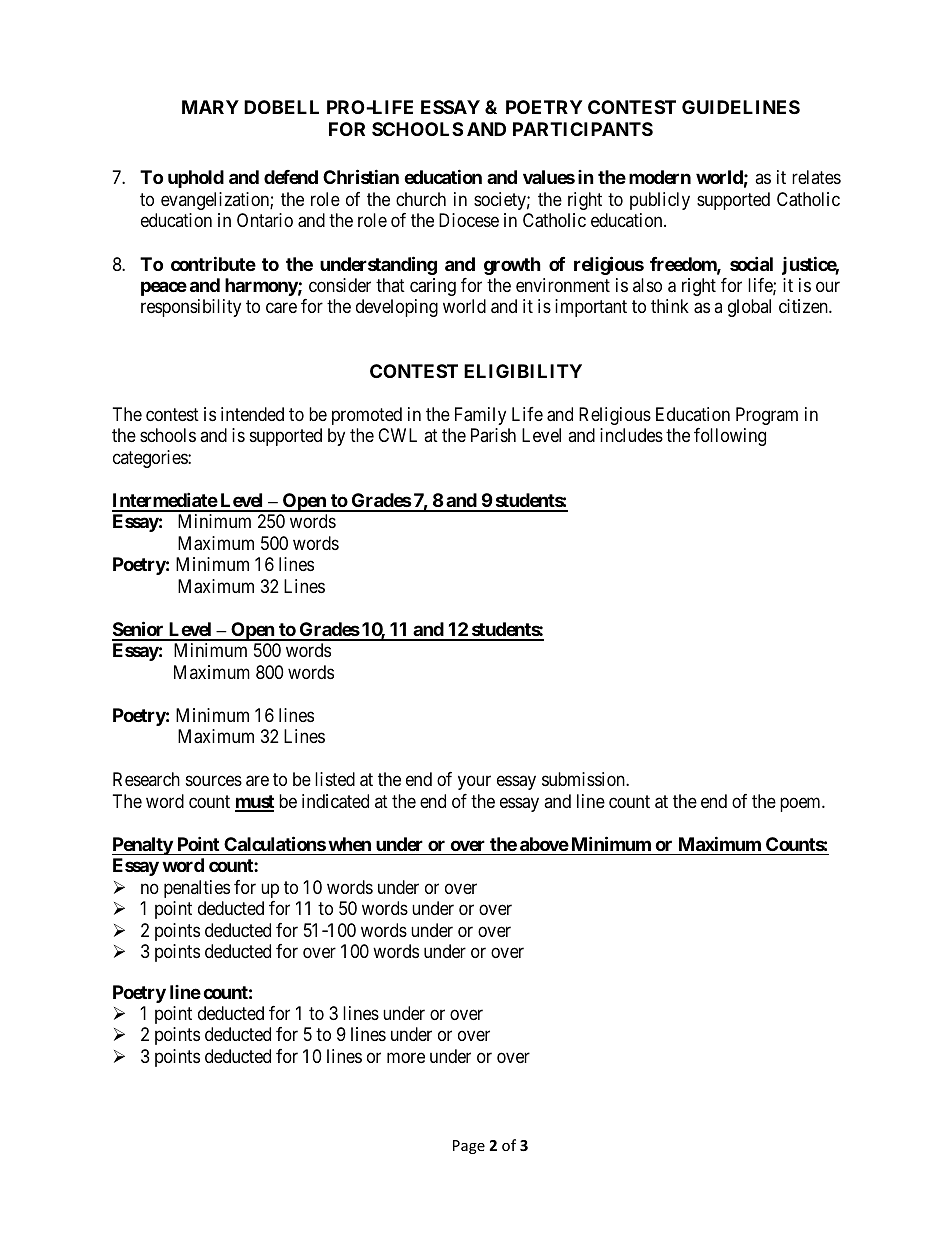  What do you see at coordinates (801, 804) in the screenshot?
I see `poem` at bounding box center [801, 804].
